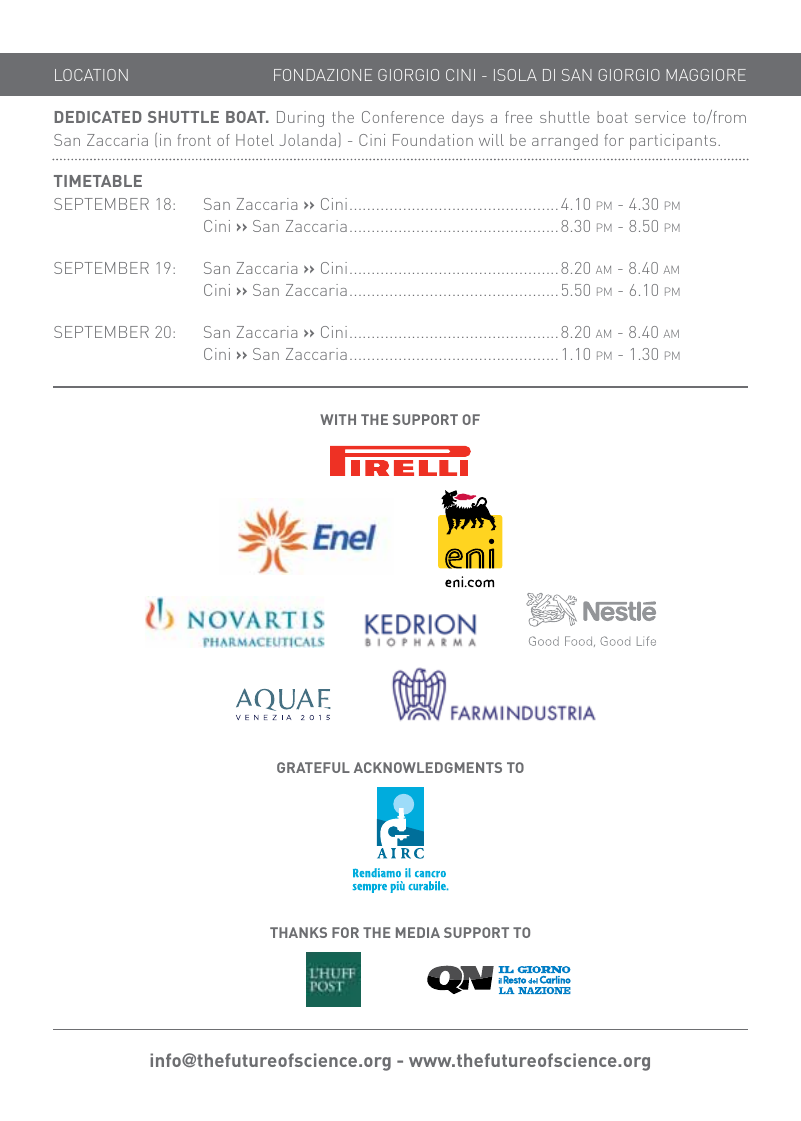  I want to click on TIMETABLE, so click(98, 181).
